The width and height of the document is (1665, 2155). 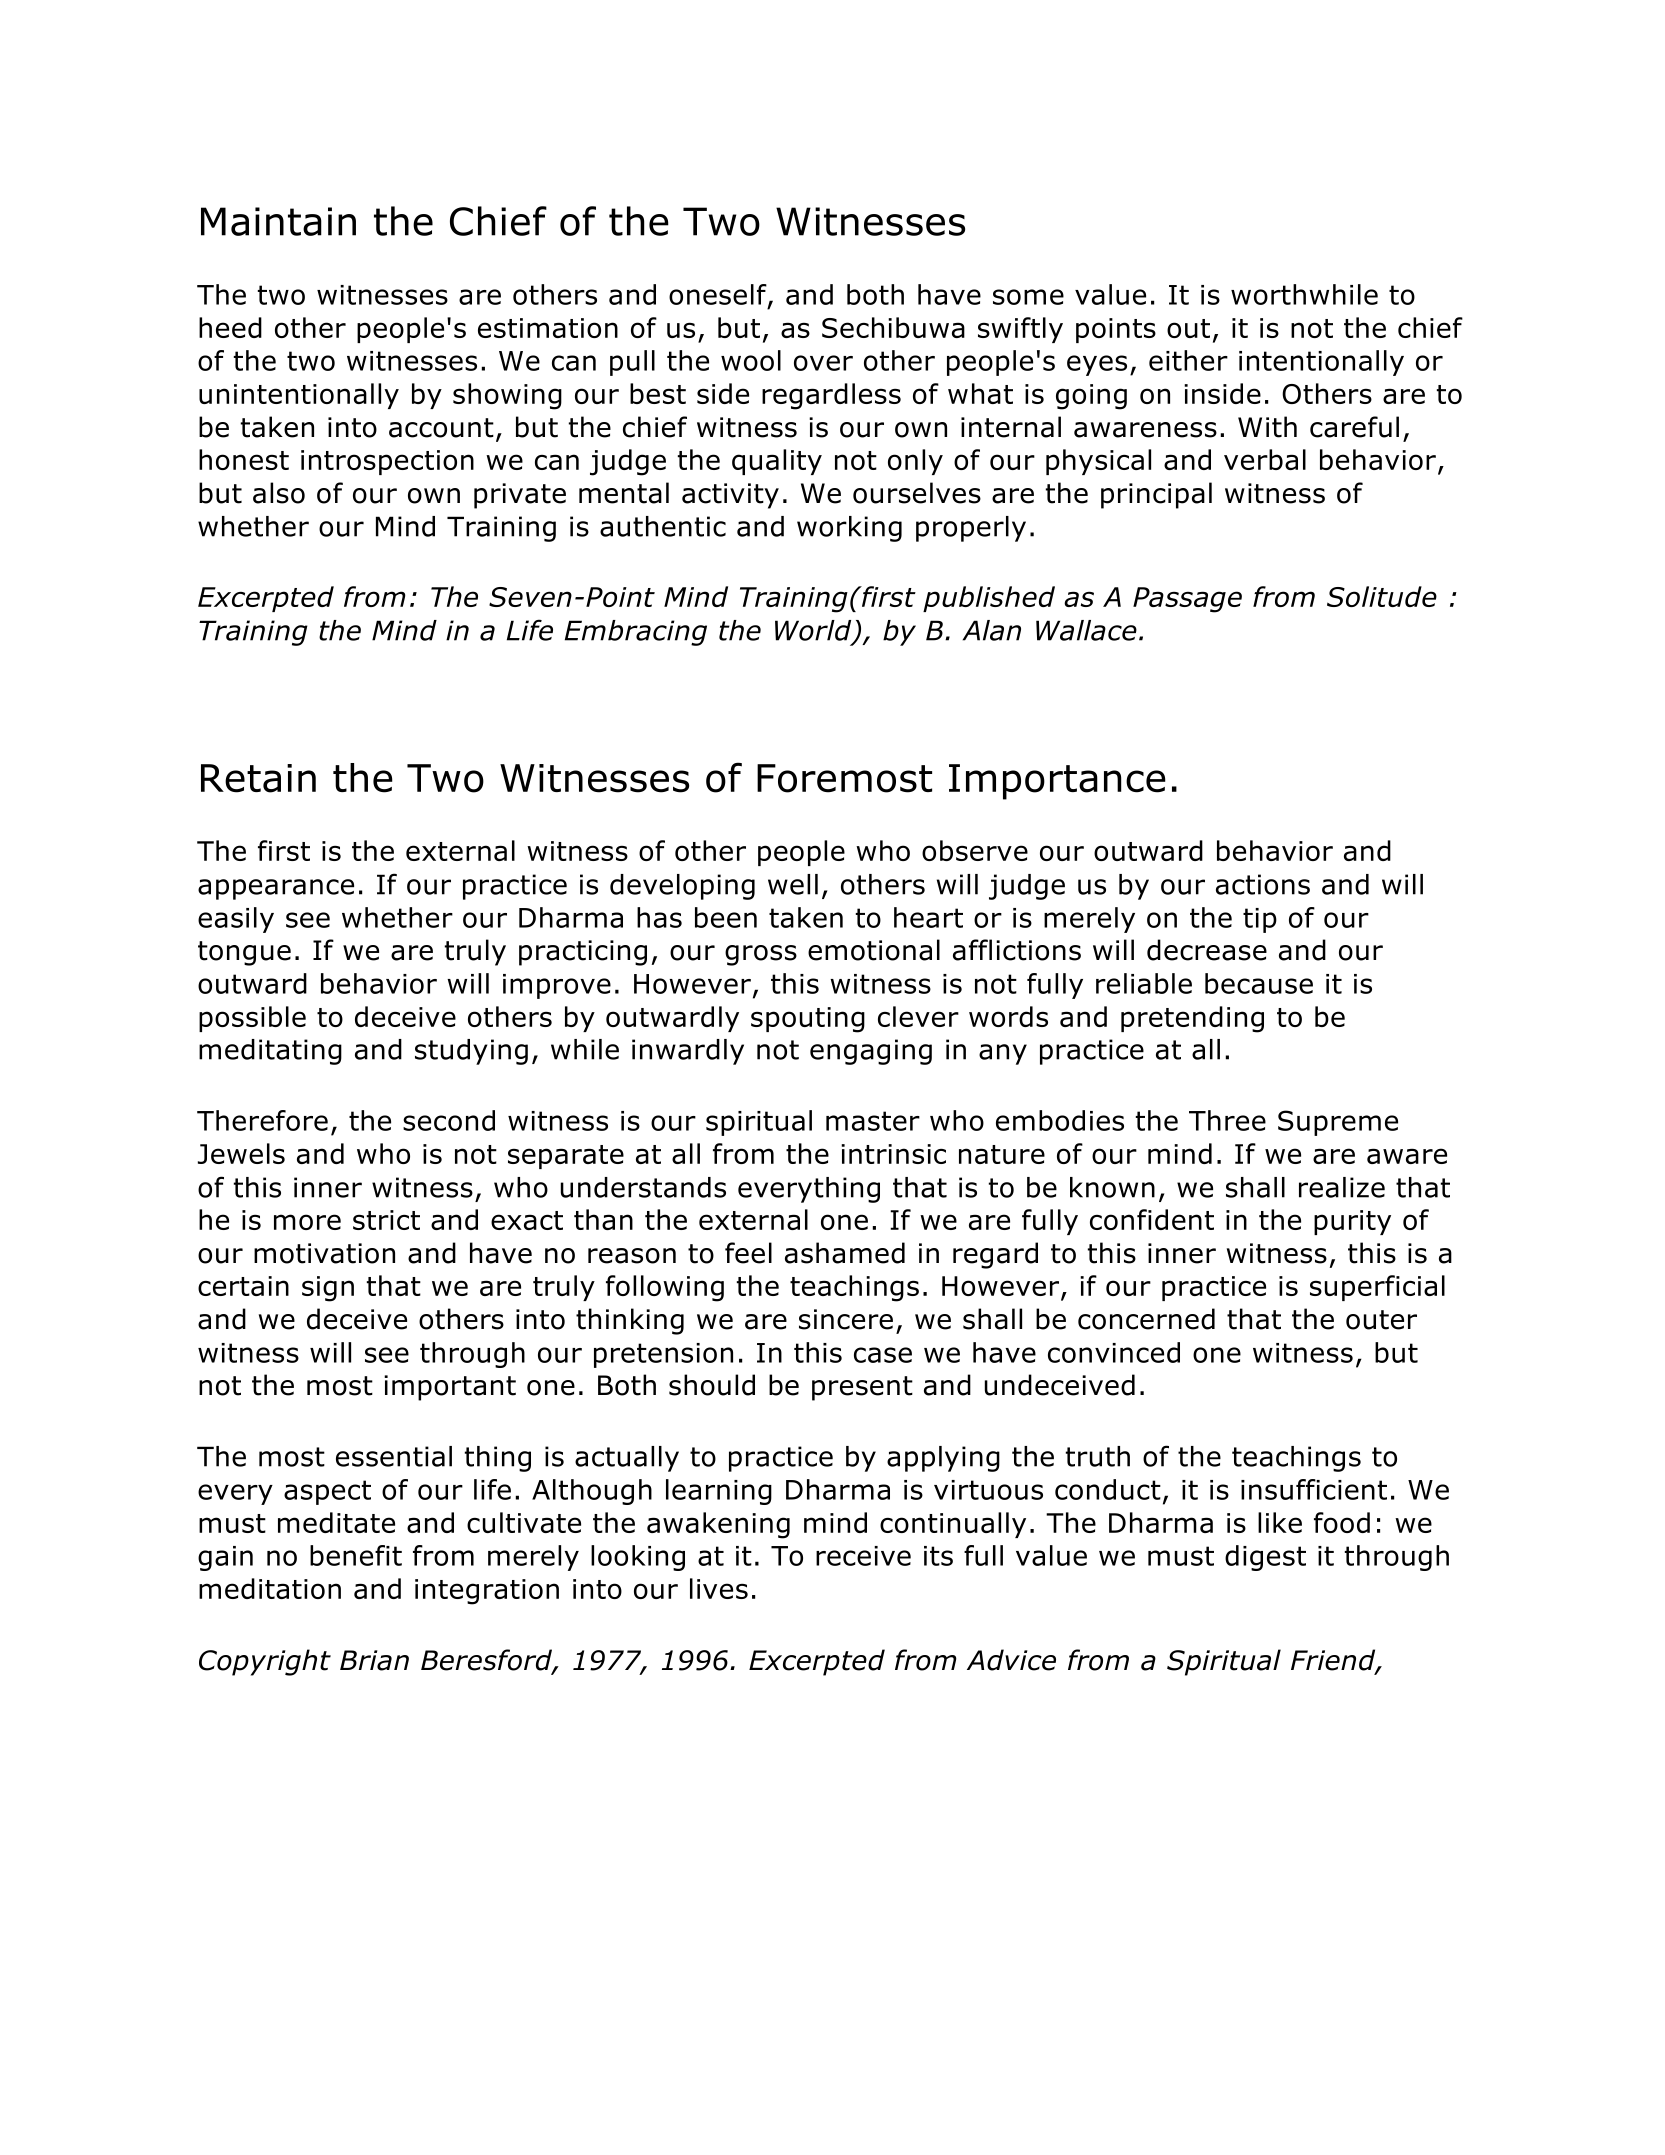 What do you see at coordinates (761, 955) in the document?
I see `gross` at bounding box center [761, 955].
